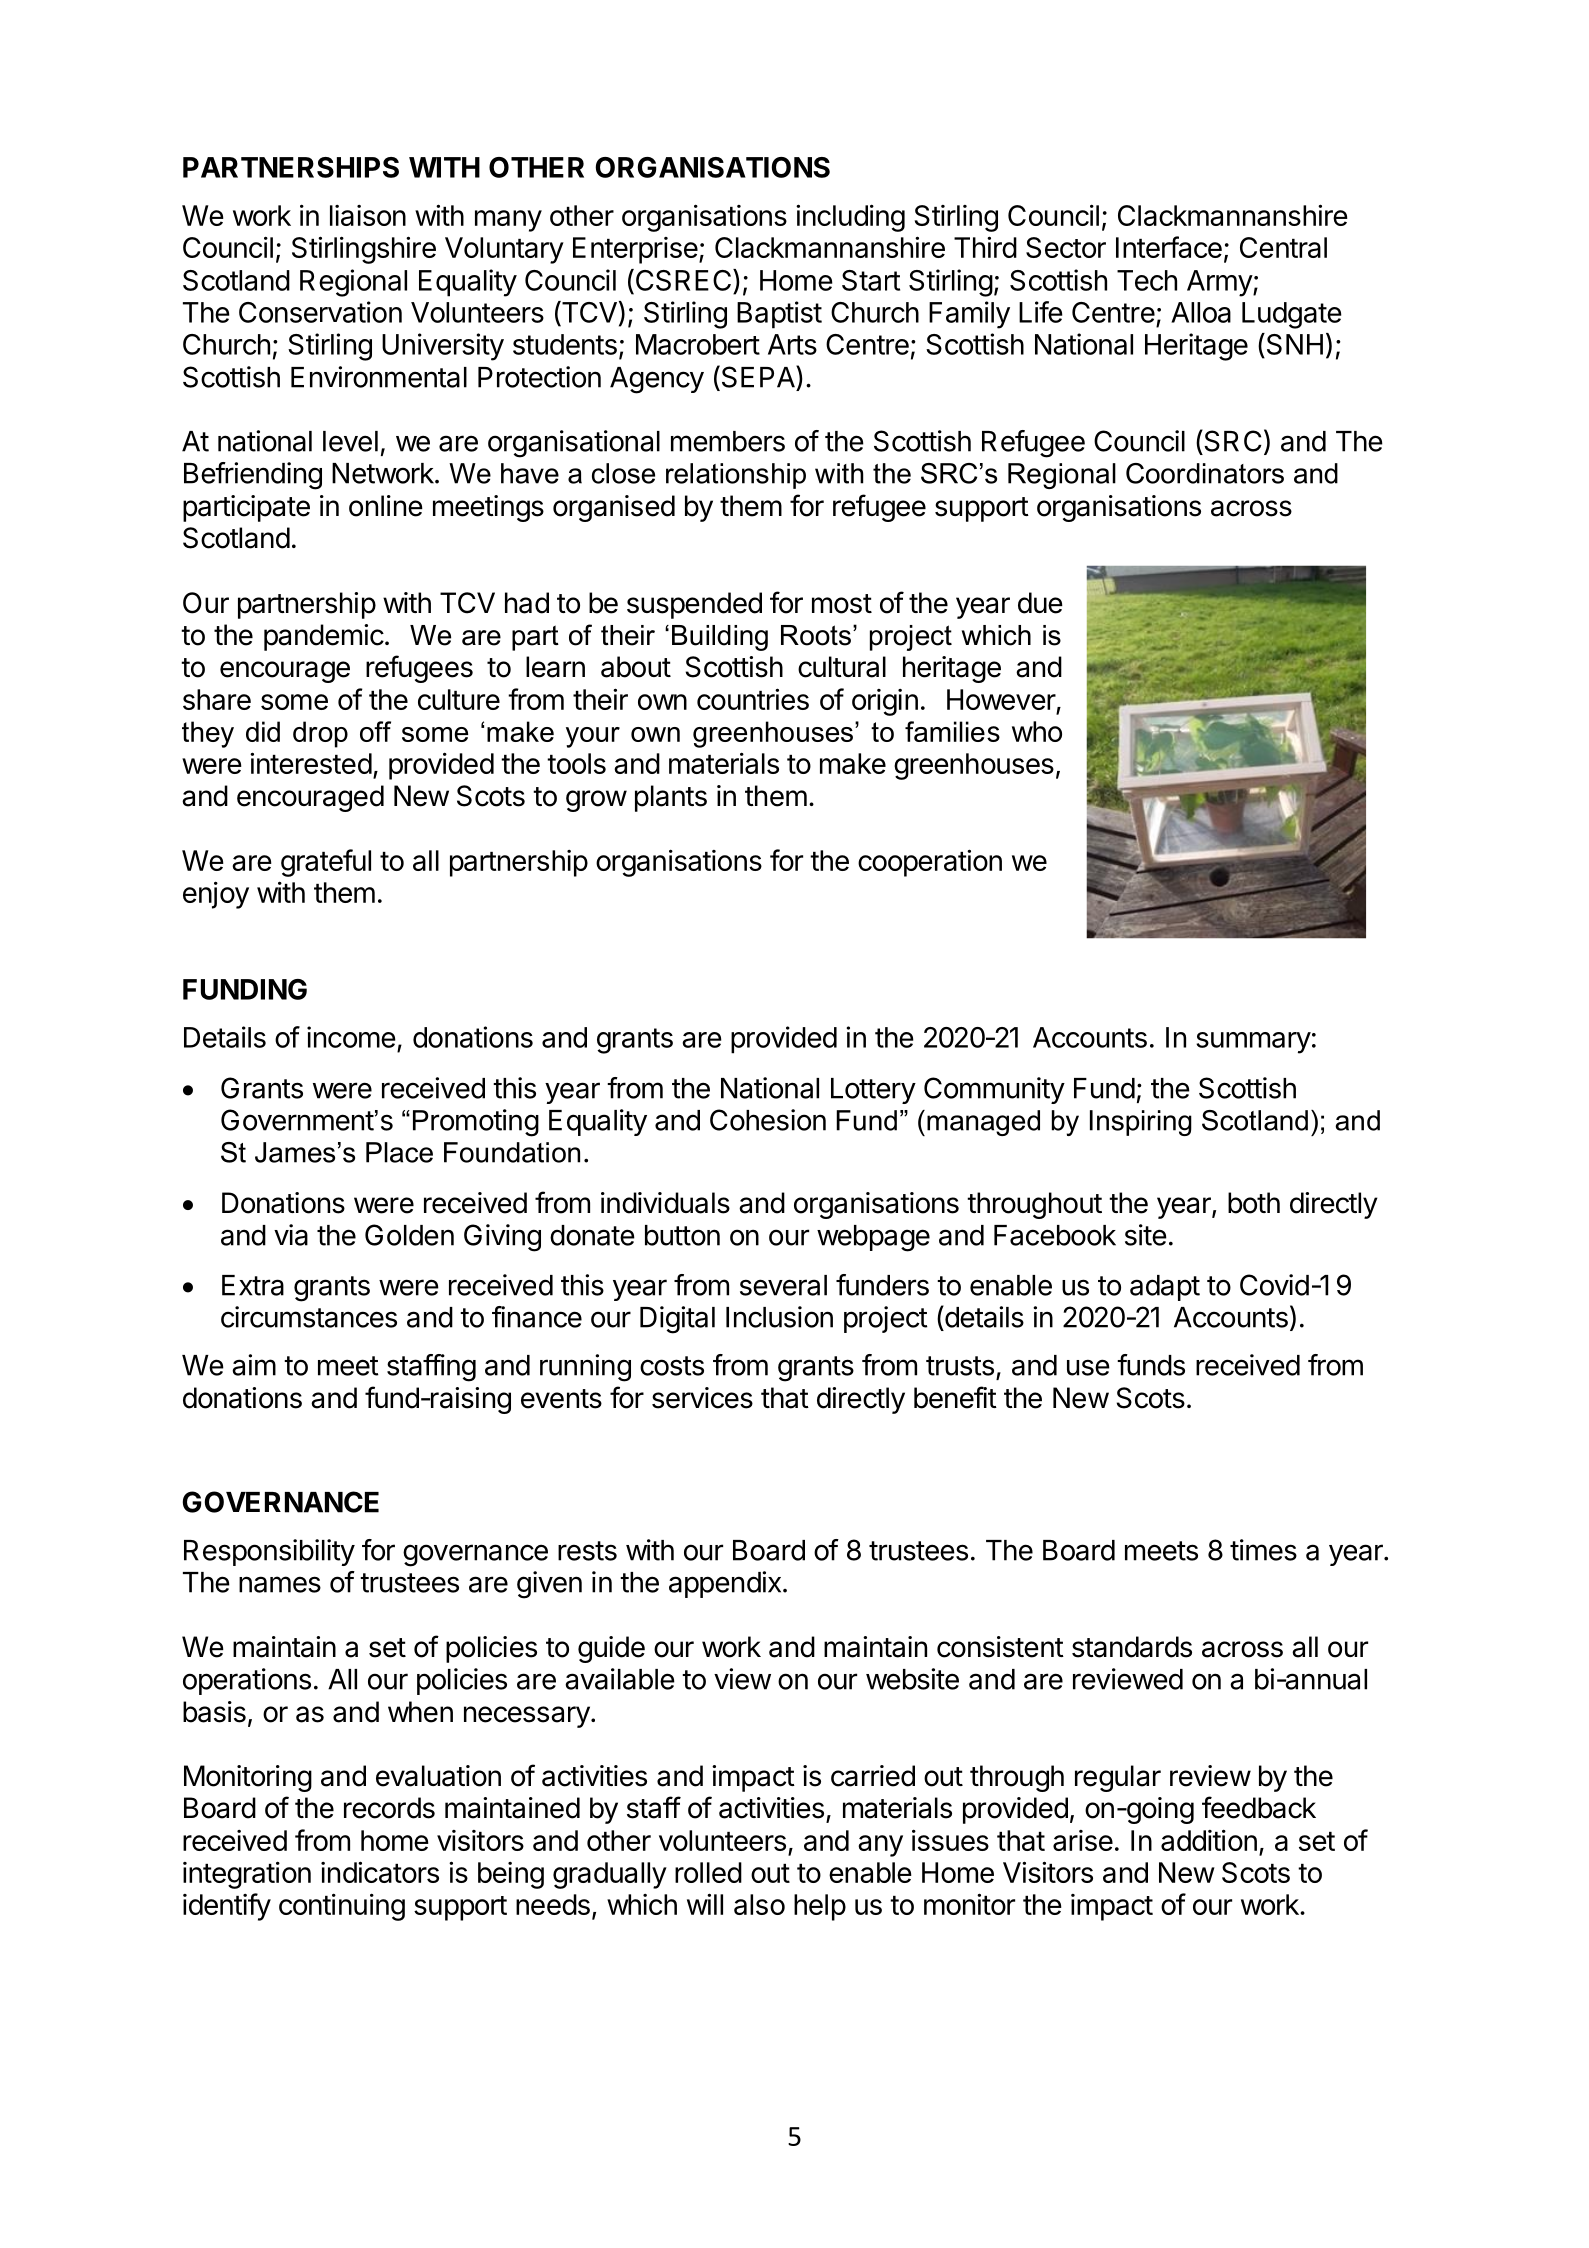 The height and width of the screenshot is (2248, 1589). Describe the element at coordinates (1209, 1840) in the screenshot. I see `addition` at that location.
